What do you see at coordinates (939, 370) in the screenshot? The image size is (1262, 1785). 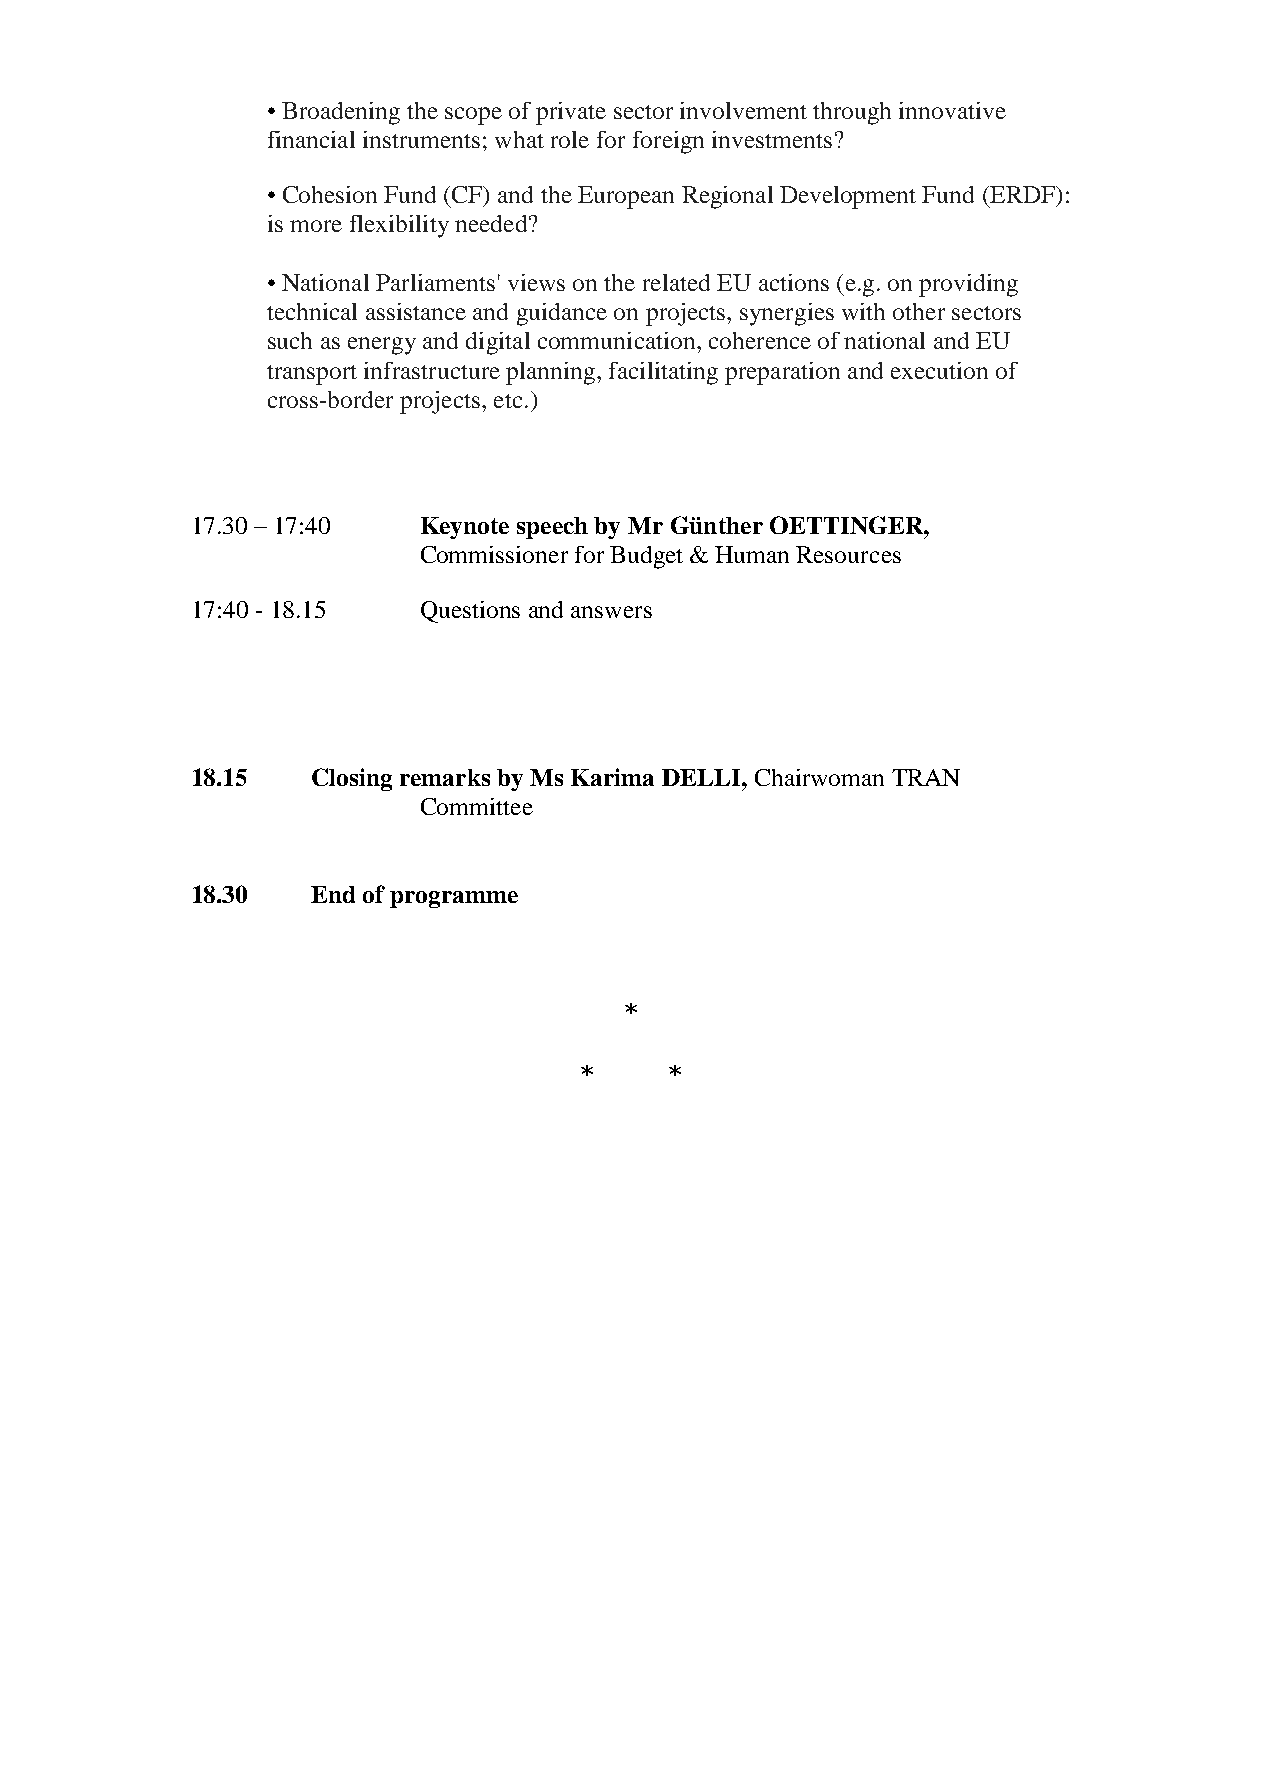 I see `execution` at bounding box center [939, 370].
